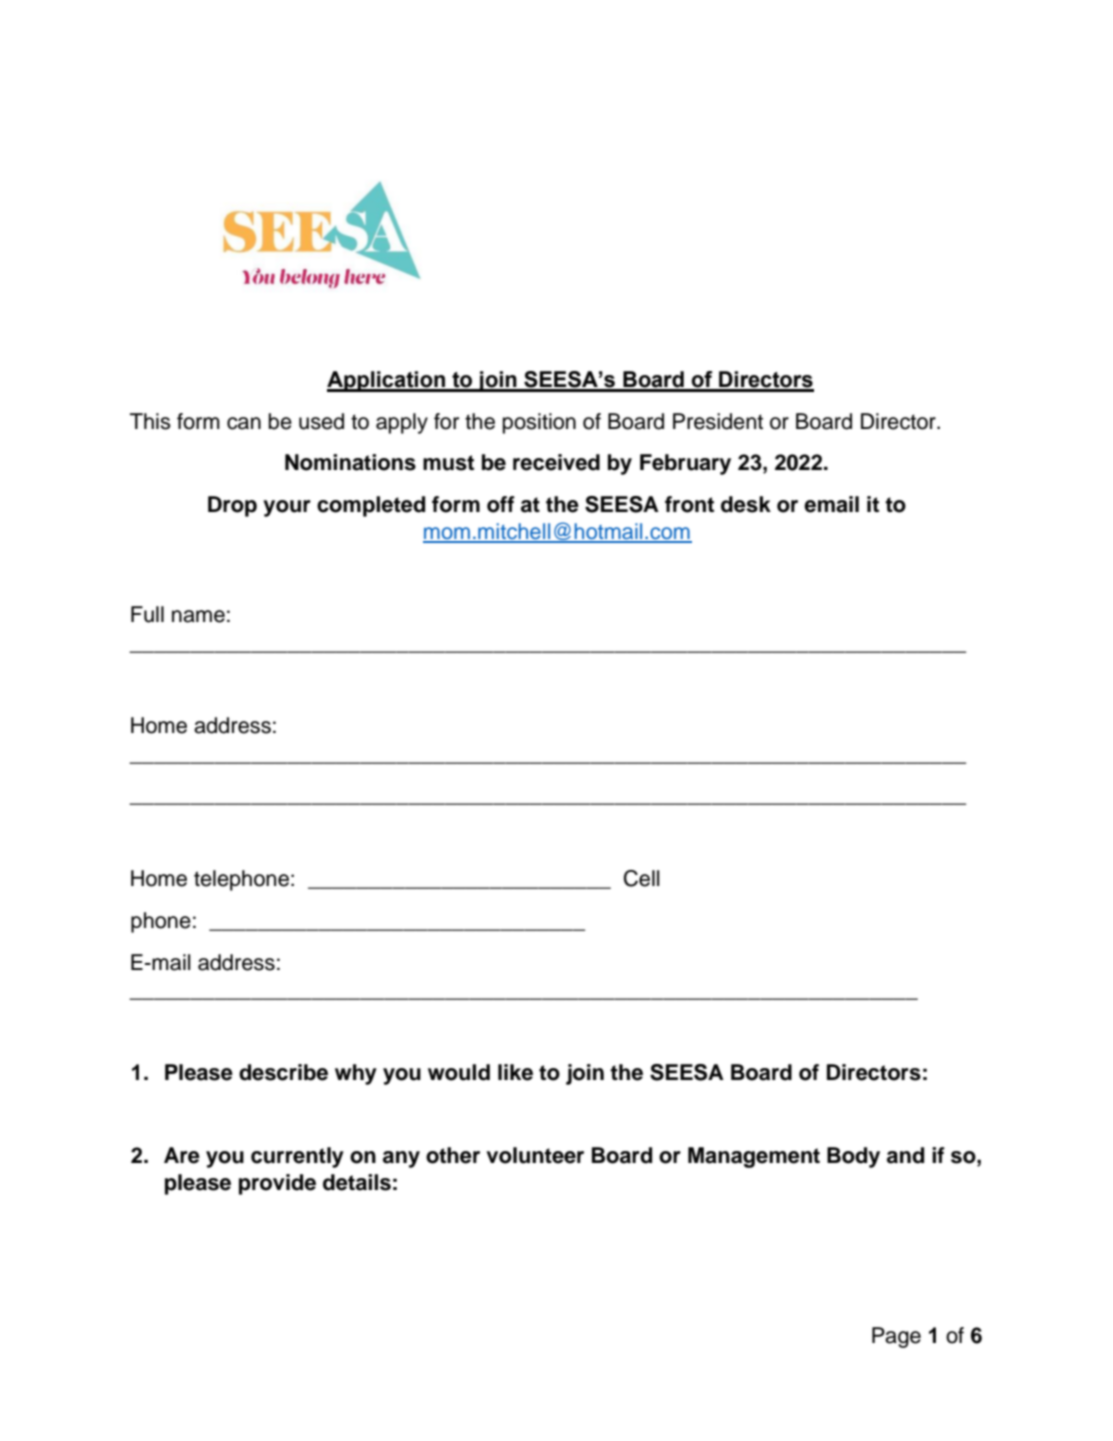  I want to click on volunteer, so click(535, 1155).
